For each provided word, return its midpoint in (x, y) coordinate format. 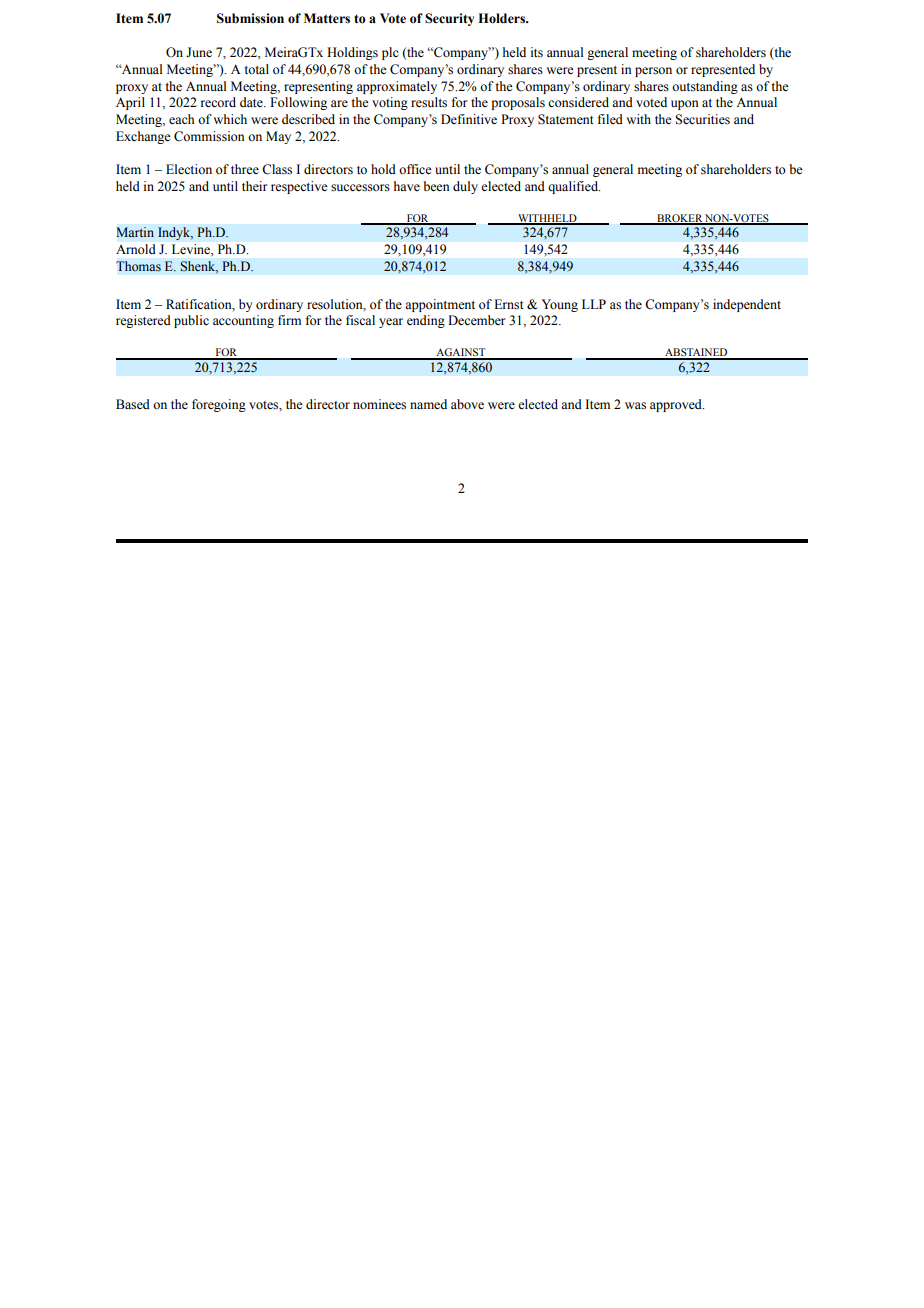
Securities (702, 119)
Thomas (138, 266)
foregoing (219, 405)
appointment (440, 305)
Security (449, 19)
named (428, 404)
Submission (250, 18)
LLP (594, 304)
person (653, 72)
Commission (209, 136)
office (415, 169)
